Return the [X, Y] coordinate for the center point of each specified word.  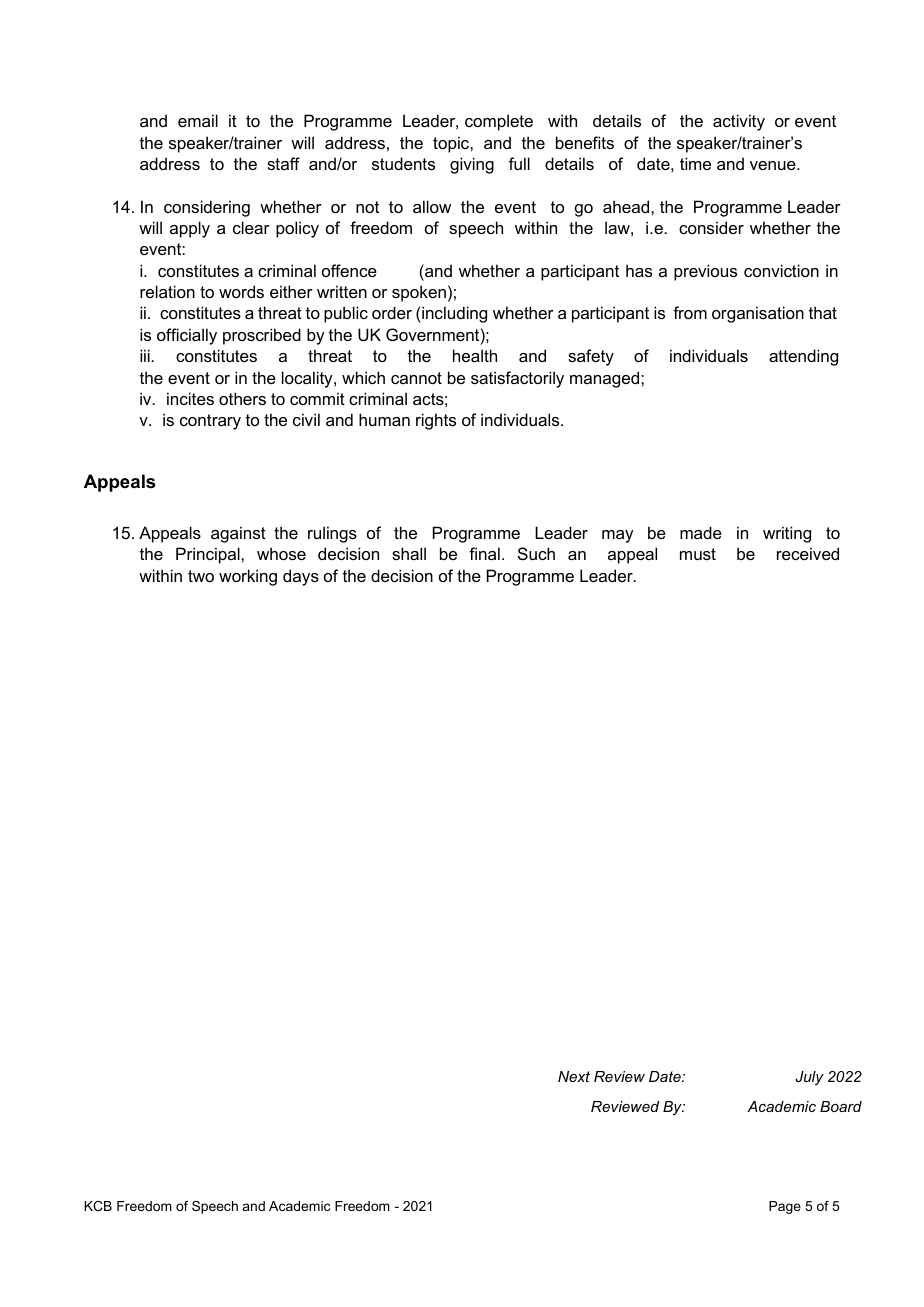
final [484, 553]
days [301, 577]
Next [574, 1076]
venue [774, 165]
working [248, 577]
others [242, 398]
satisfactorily [517, 379]
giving [472, 165]
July [809, 1078]
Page [785, 1207]
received [808, 553]
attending [803, 357]
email [198, 120]
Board [841, 1106]
